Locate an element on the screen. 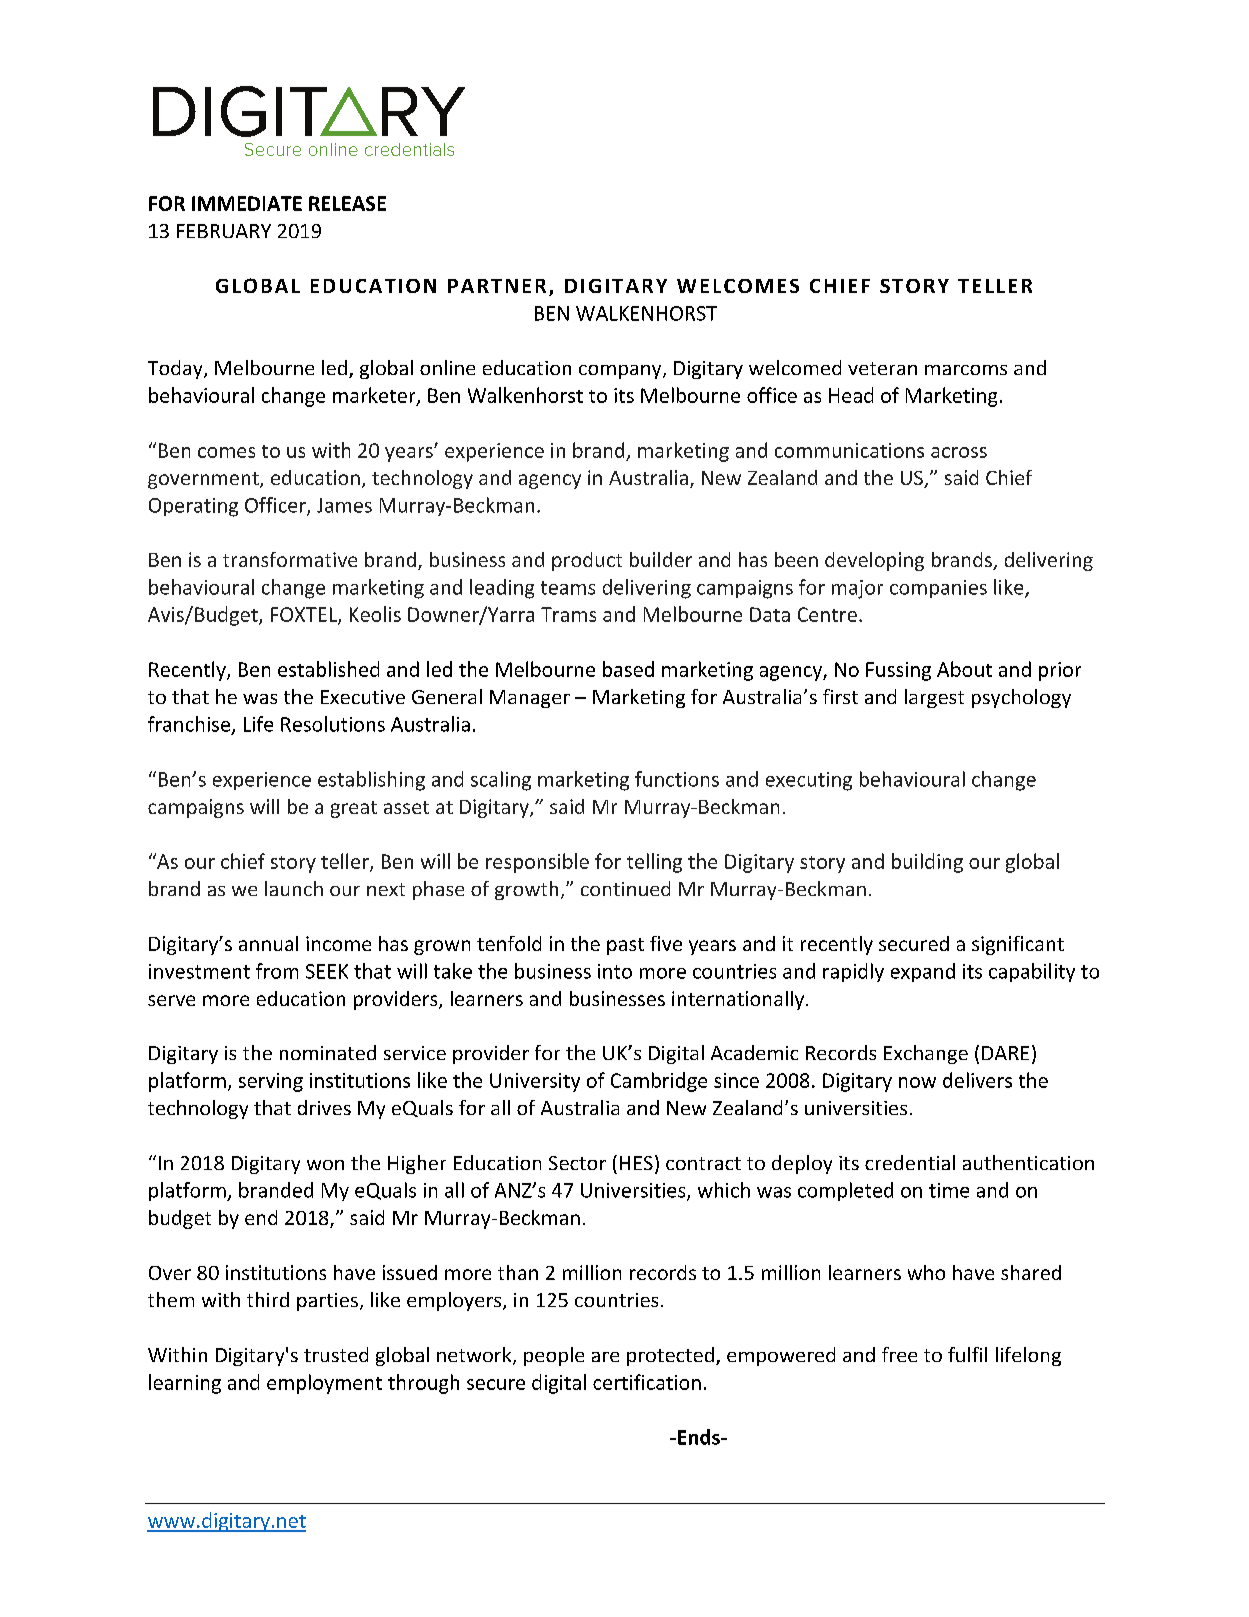 The image size is (1249, 1617). companies is located at coordinates (938, 589).
